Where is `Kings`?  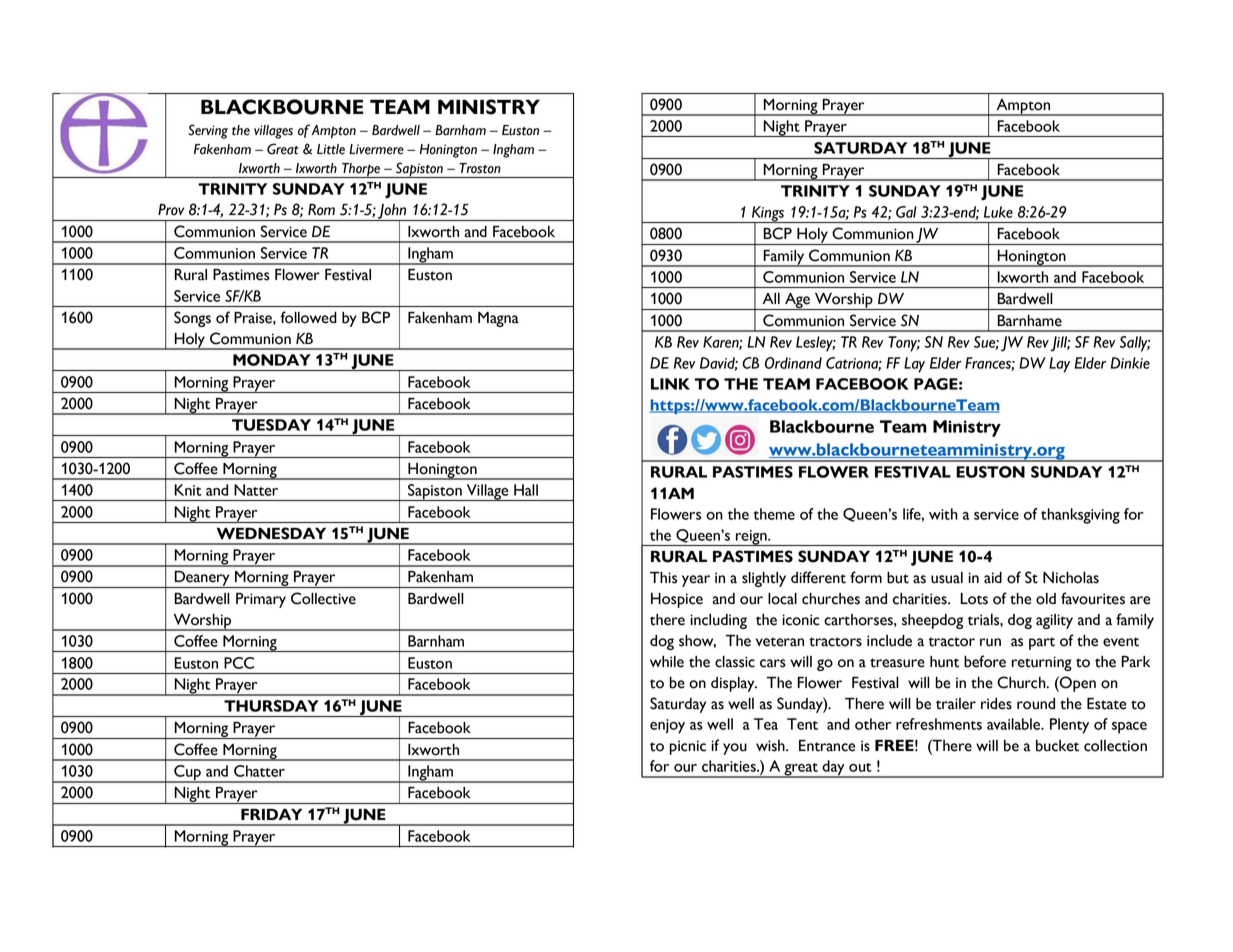 Kings is located at coordinates (768, 215).
